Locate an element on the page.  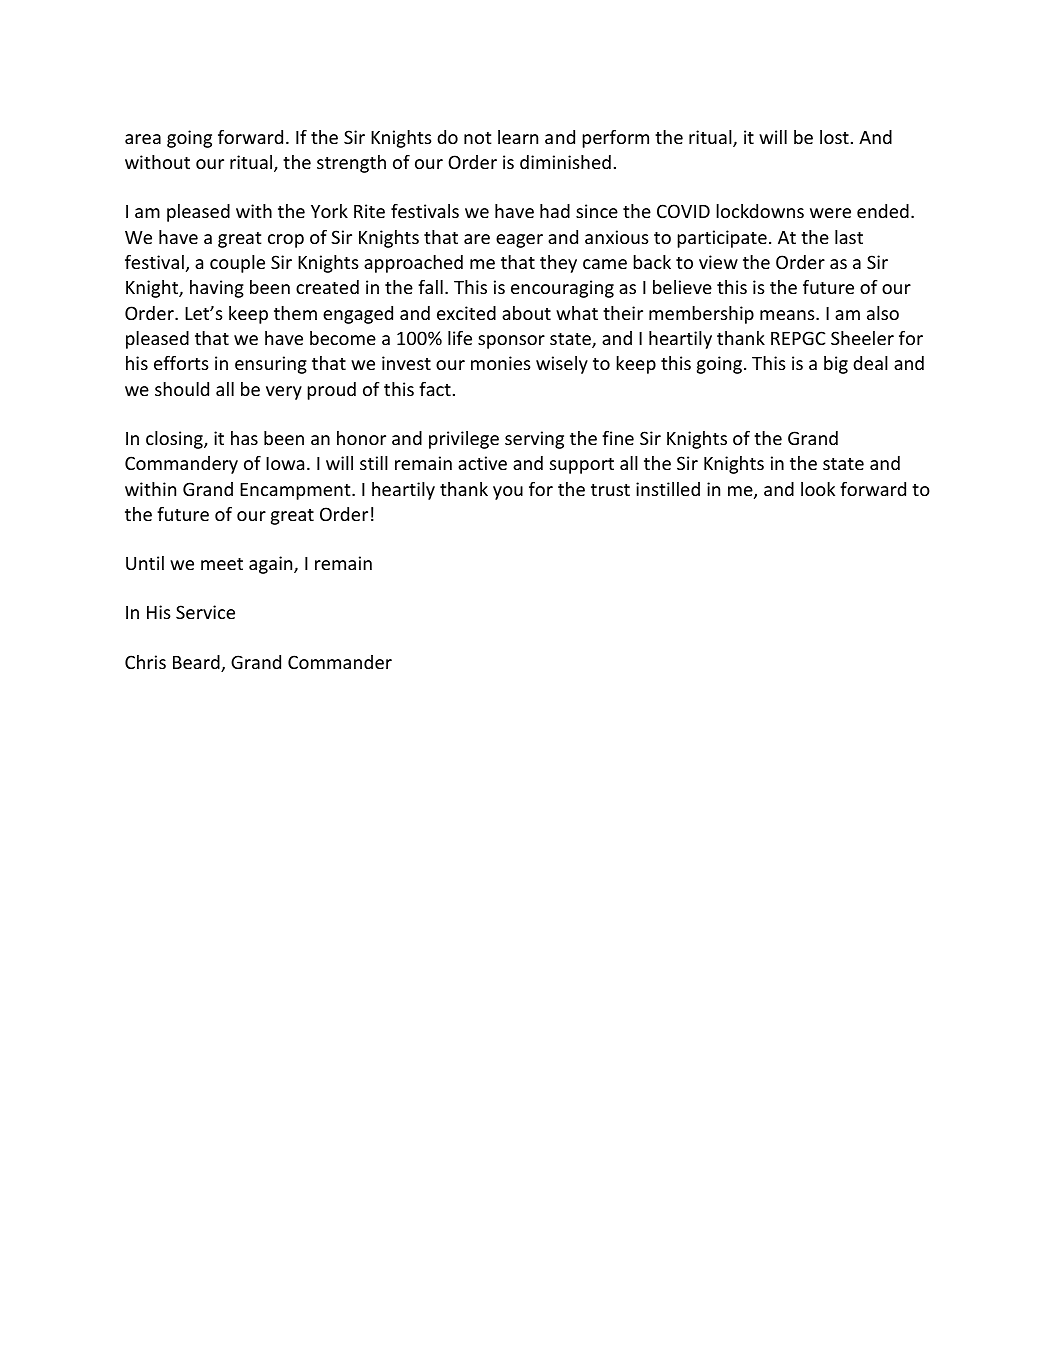
area is located at coordinates (143, 139).
